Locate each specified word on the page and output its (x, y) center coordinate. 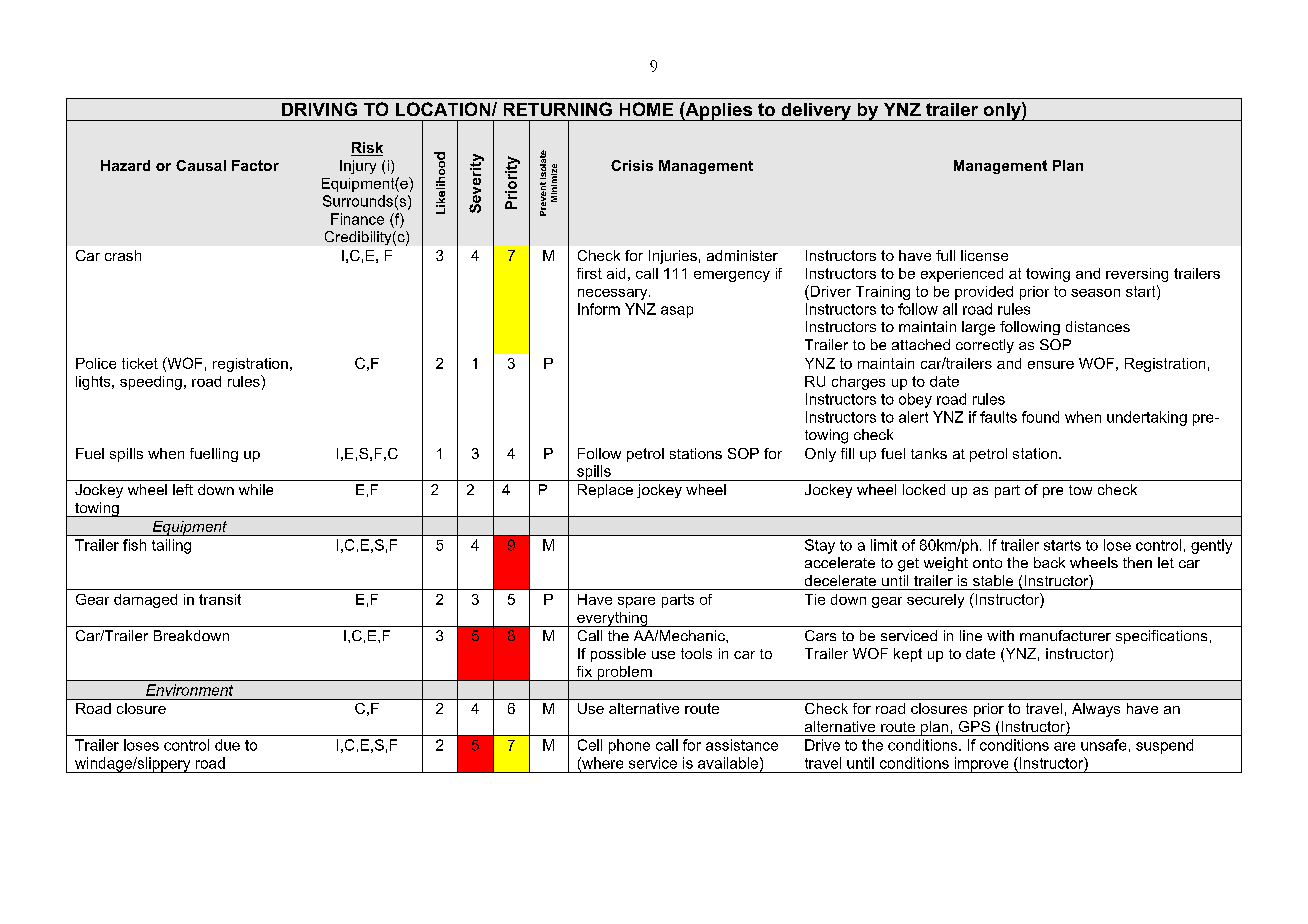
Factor (255, 165)
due (227, 745)
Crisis (632, 165)
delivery (816, 112)
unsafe (1103, 745)
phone (629, 746)
